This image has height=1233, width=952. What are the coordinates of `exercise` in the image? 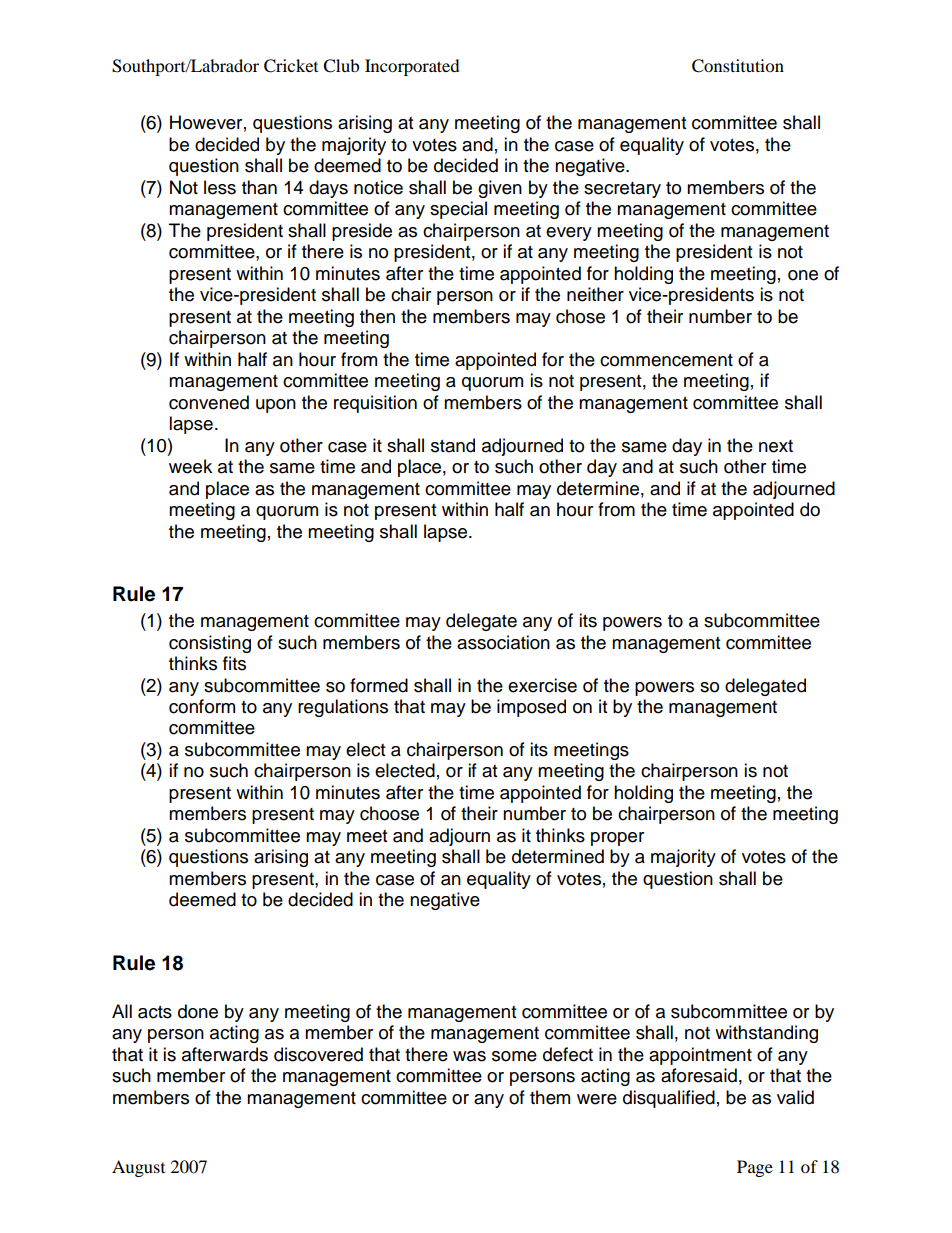 It's located at (542, 685).
